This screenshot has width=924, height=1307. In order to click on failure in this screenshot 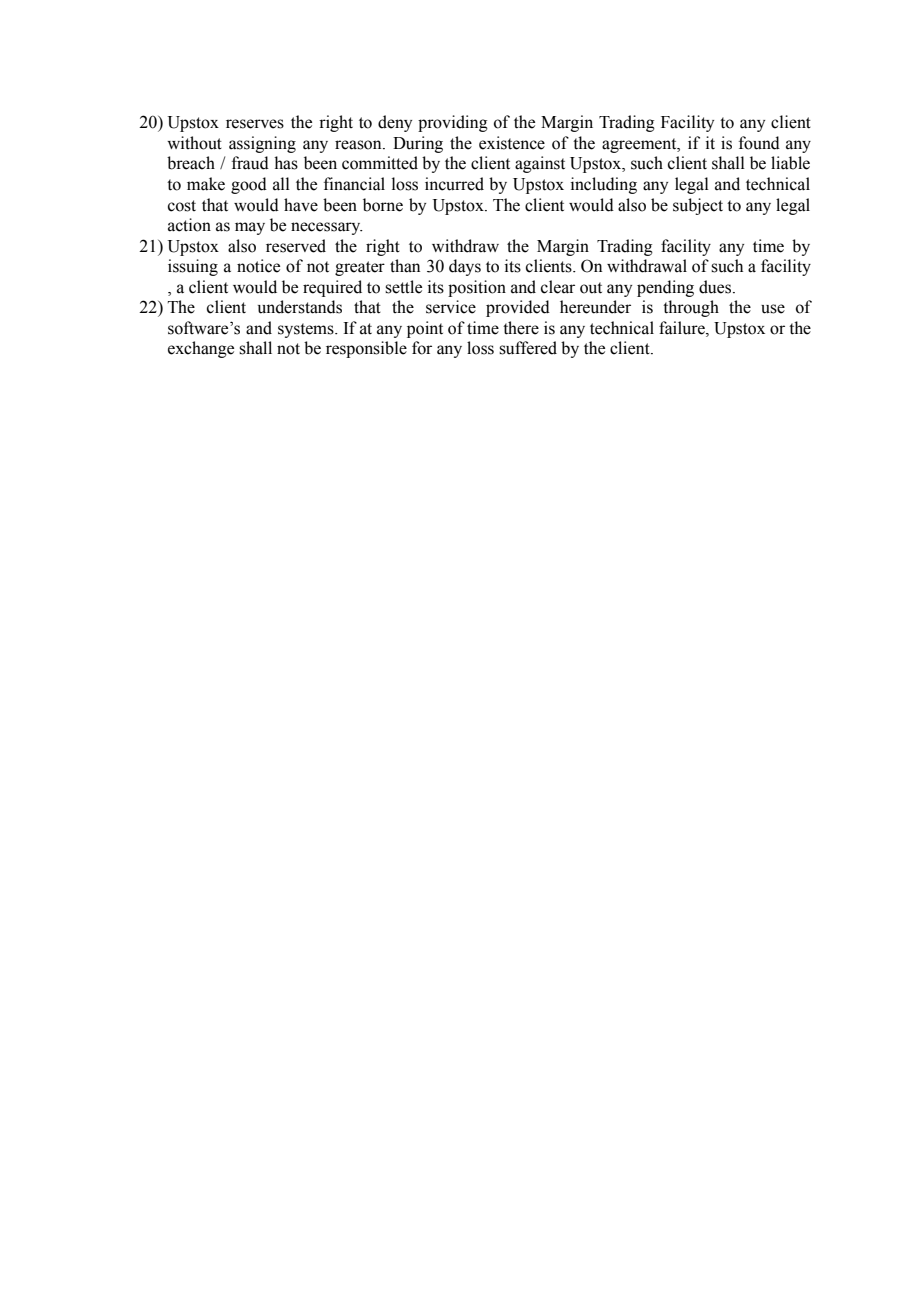, I will do `click(683, 328)`.
